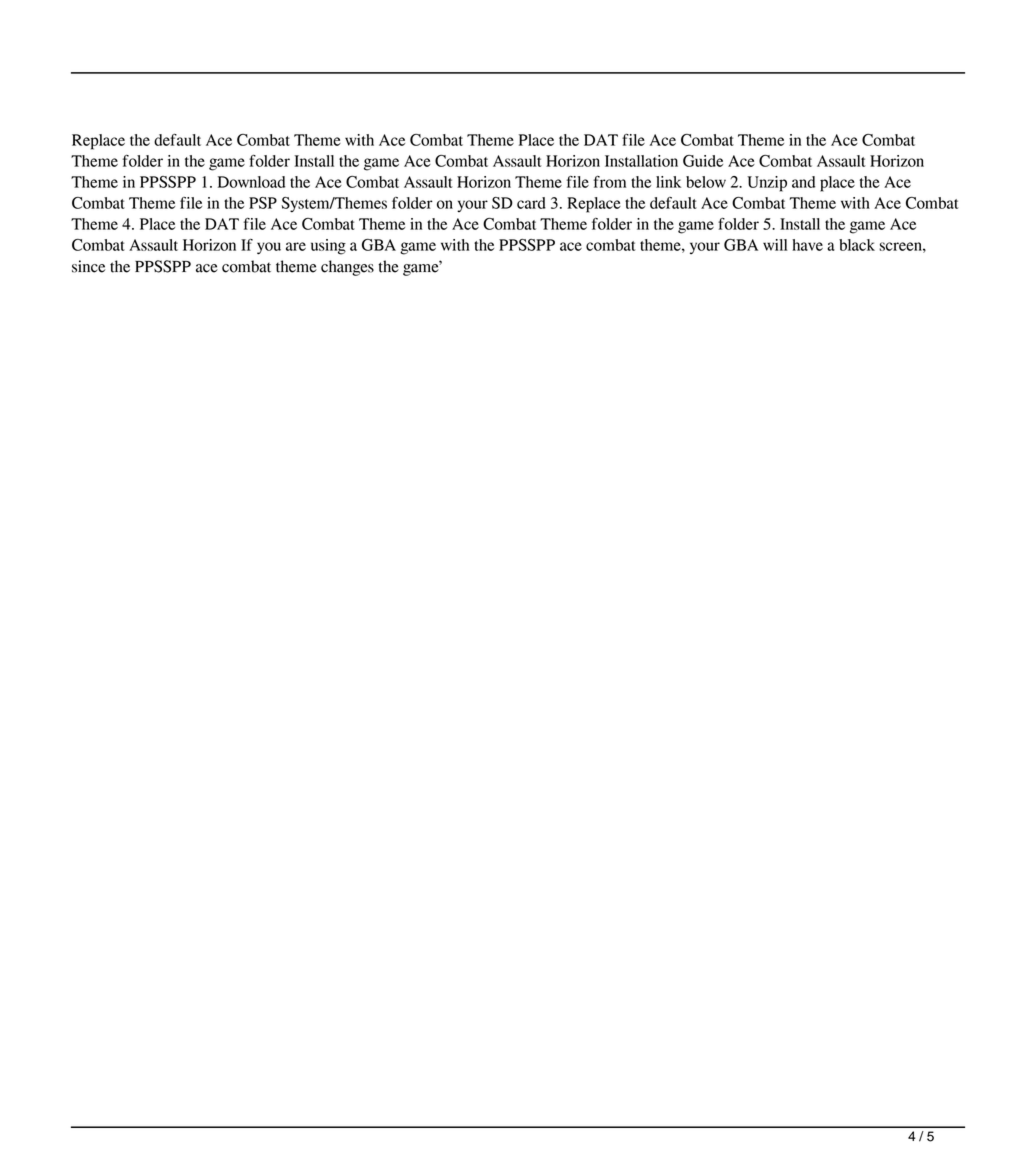 The height and width of the screenshot is (1175, 1036). I want to click on will, so click(775, 245).
